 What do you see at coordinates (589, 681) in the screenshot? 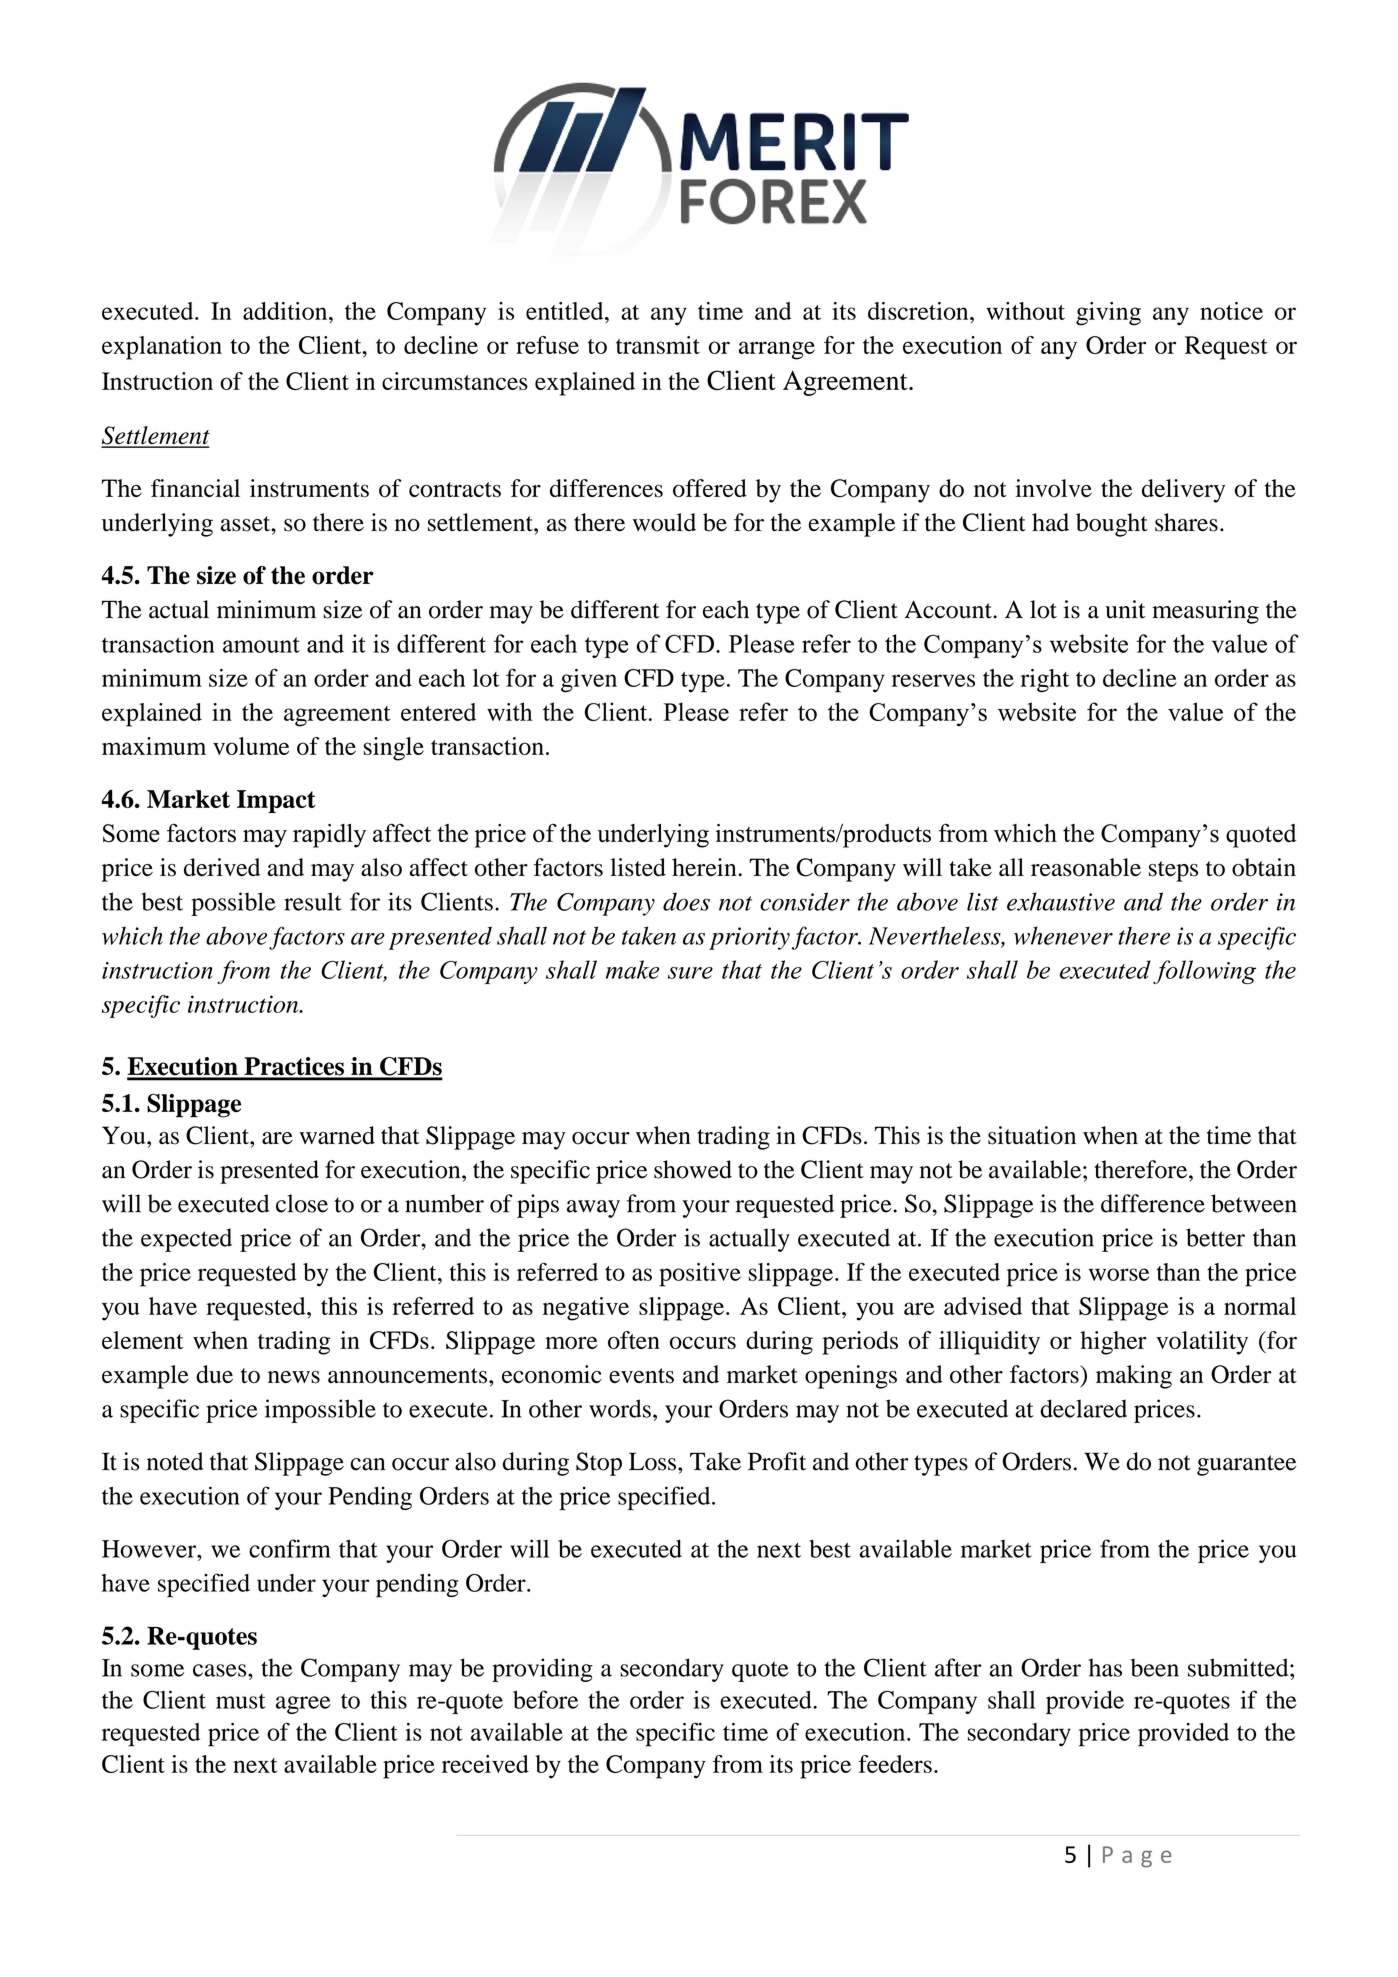
I see `given` at bounding box center [589, 681].
